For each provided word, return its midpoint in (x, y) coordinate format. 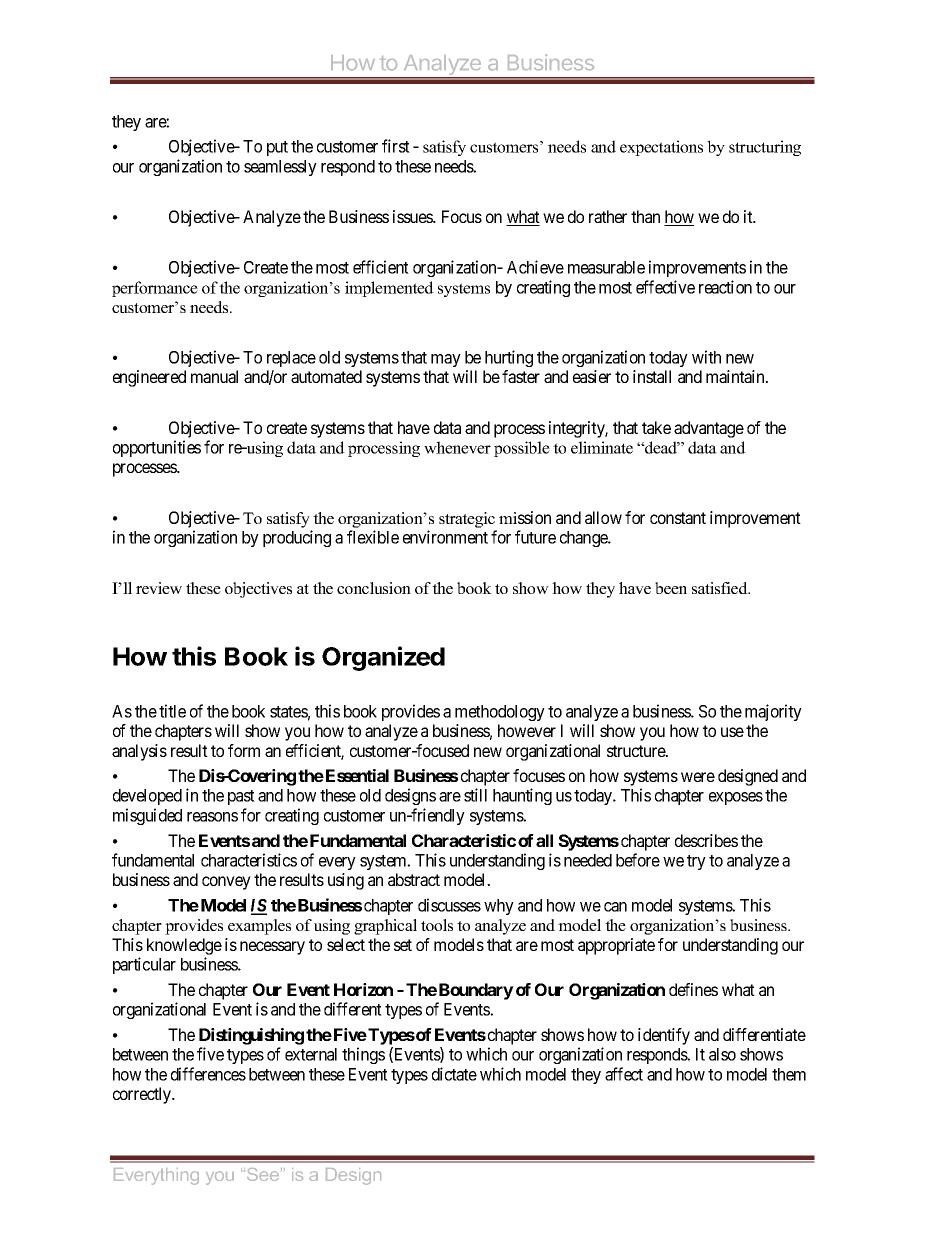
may (446, 360)
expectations (661, 148)
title (172, 711)
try (696, 862)
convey (226, 883)
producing (297, 538)
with (706, 357)
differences (208, 1074)
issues (414, 216)
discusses (449, 905)
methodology (500, 713)
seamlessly (280, 168)
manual (214, 376)
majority (773, 712)
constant (678, 518)
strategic (467, 520)
